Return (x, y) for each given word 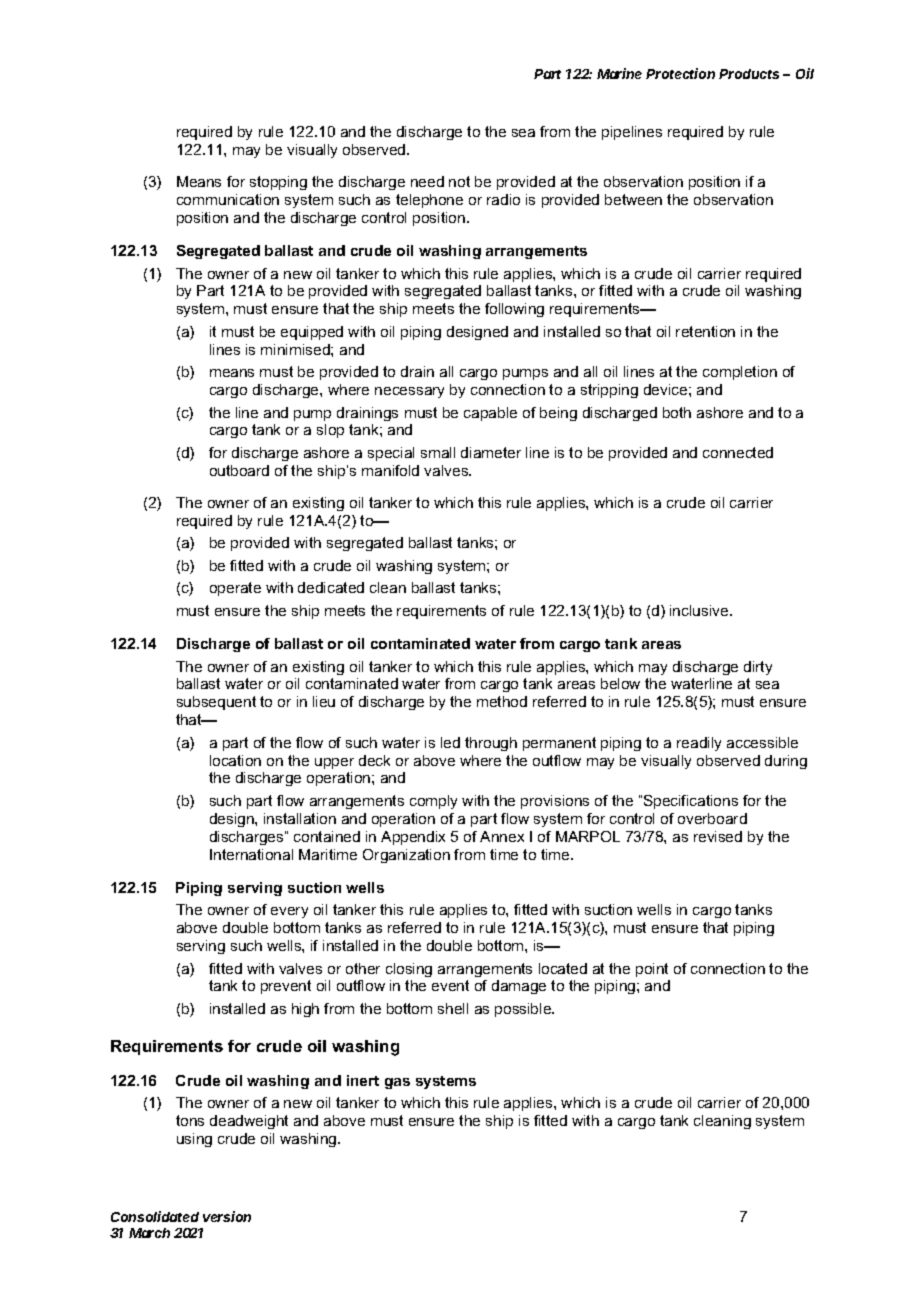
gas (397, 1083)
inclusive (700, 610)
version (227, 1216)
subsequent (216, 703)
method (502, 701)
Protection (680, 73)
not (459, 181)
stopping (278, 183)
